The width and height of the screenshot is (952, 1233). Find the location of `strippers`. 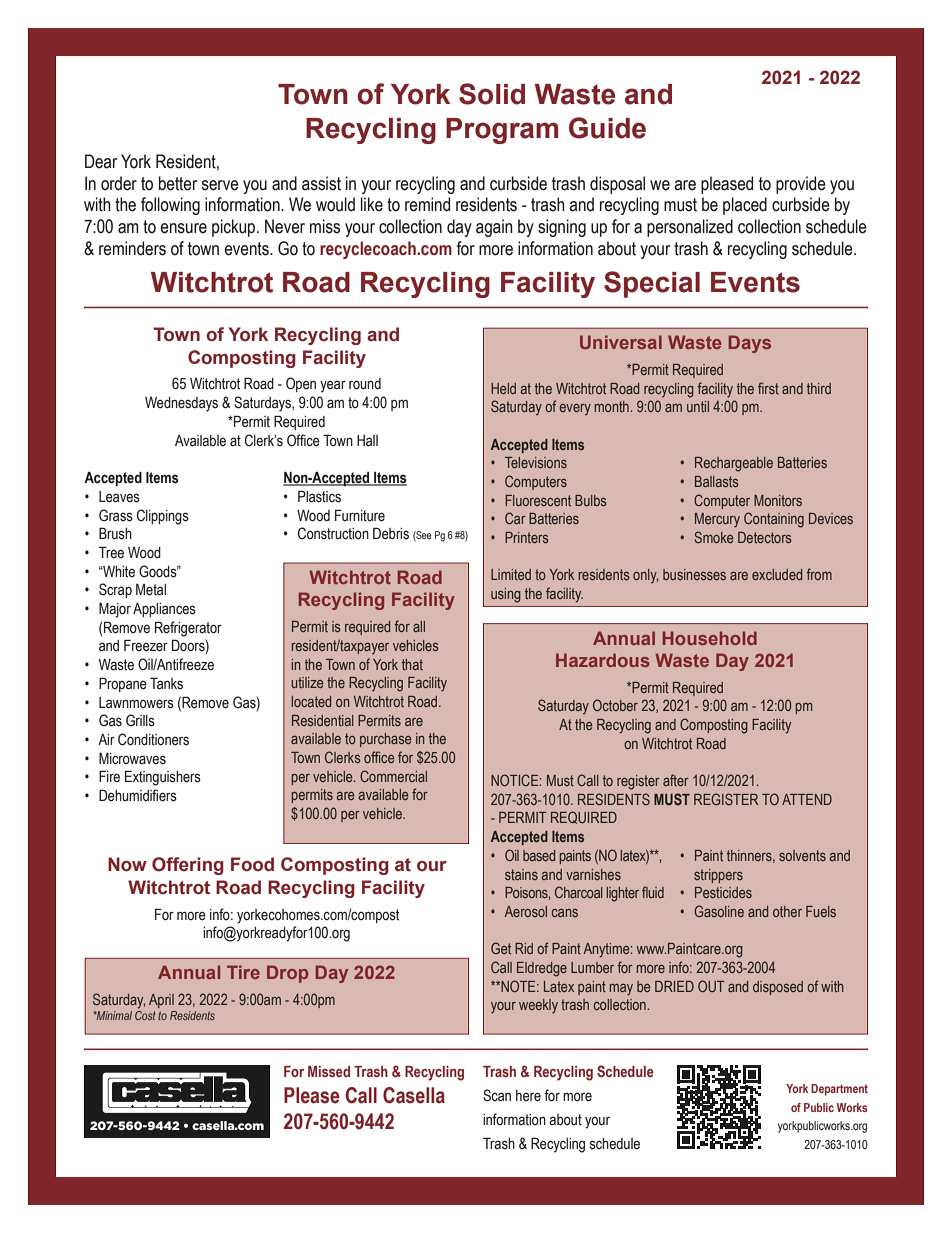

strippers is located at coordinates (718, 876).
